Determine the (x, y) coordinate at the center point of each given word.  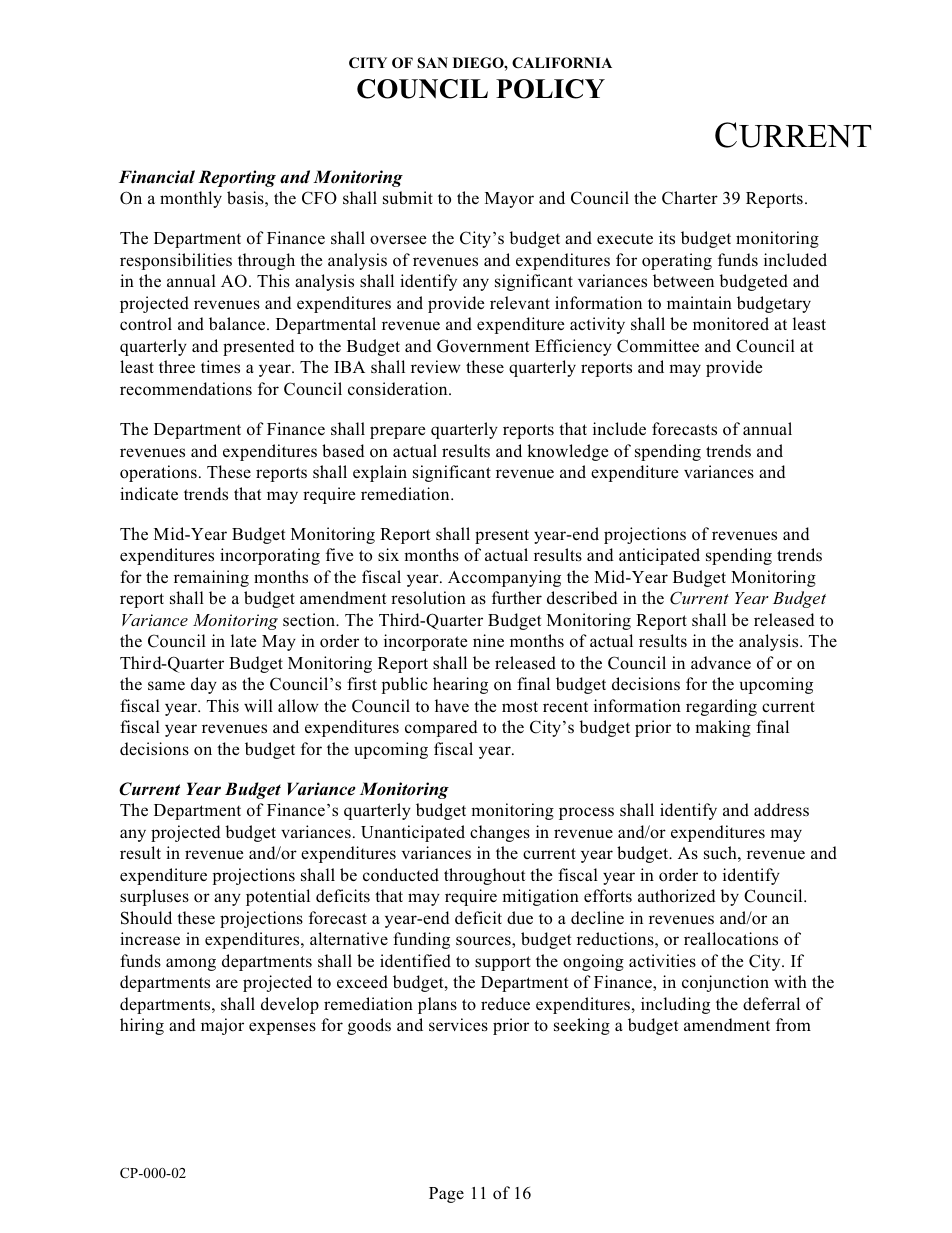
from (793, 1025)
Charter (690, 198)
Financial (157, 177)
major (222, 1026)
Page (446, 1195)
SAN (432, 63)
